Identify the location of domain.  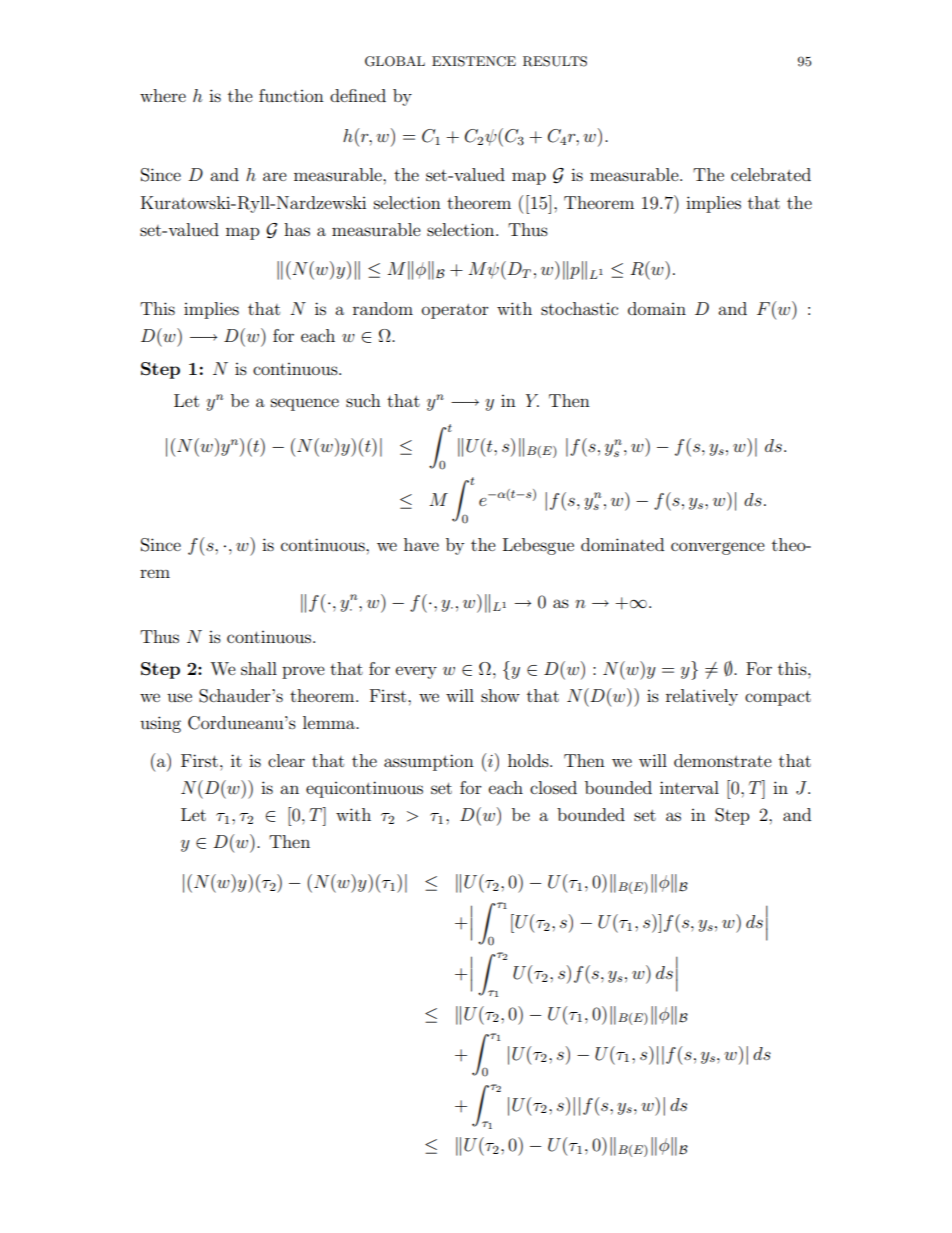
(657, 308).
